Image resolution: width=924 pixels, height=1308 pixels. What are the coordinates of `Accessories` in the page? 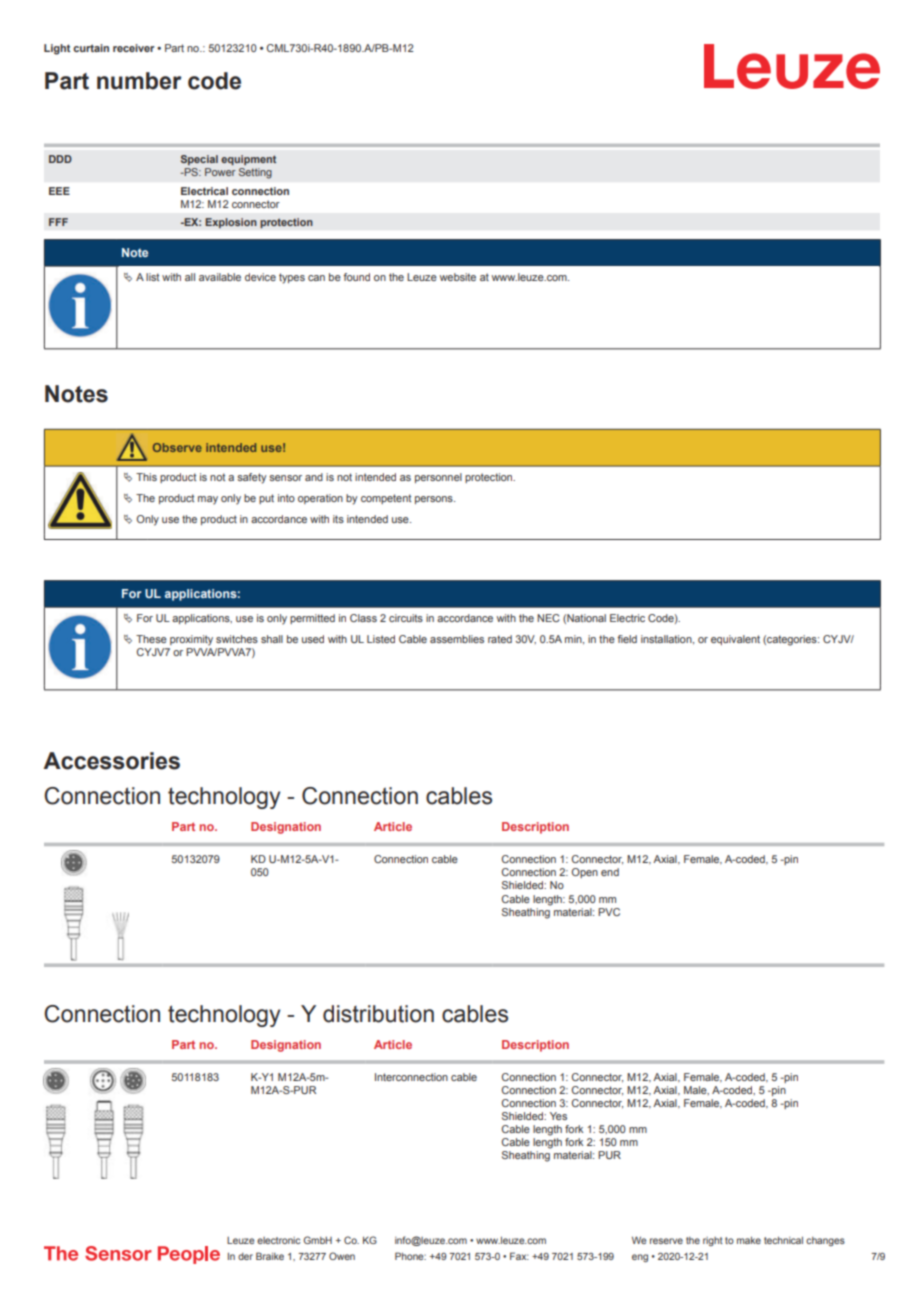 It's located at (111, 761).
